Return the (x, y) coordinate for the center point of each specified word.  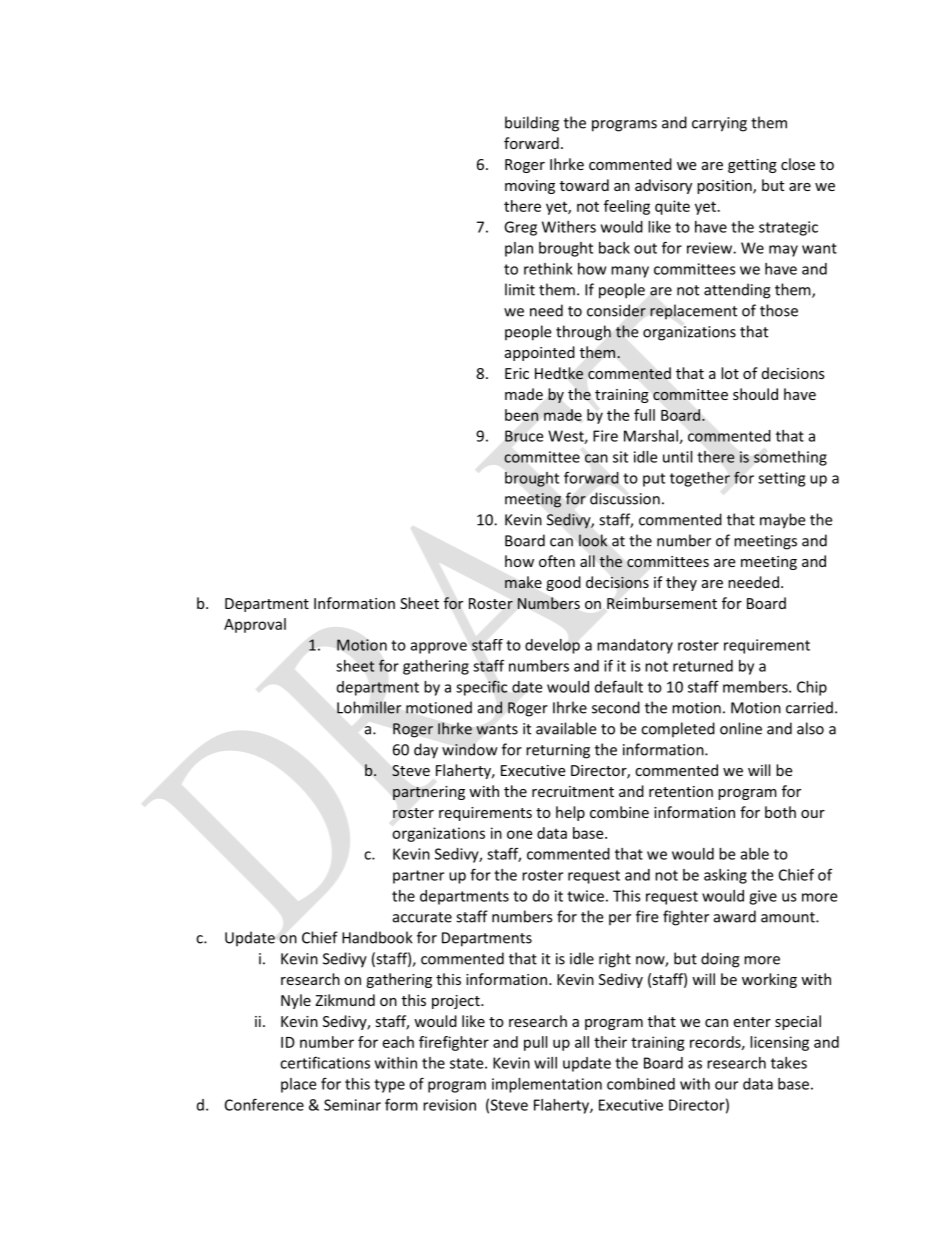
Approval (255, 625)
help (570, 813)
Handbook (377, 937)
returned (703, 666)
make (523, 582)
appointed (540, 353)
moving (530, 187)
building (532, 124)
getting (752, 166)
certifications (325, 1062)
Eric (517, 373)
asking (725, 876)
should (755, 394)
